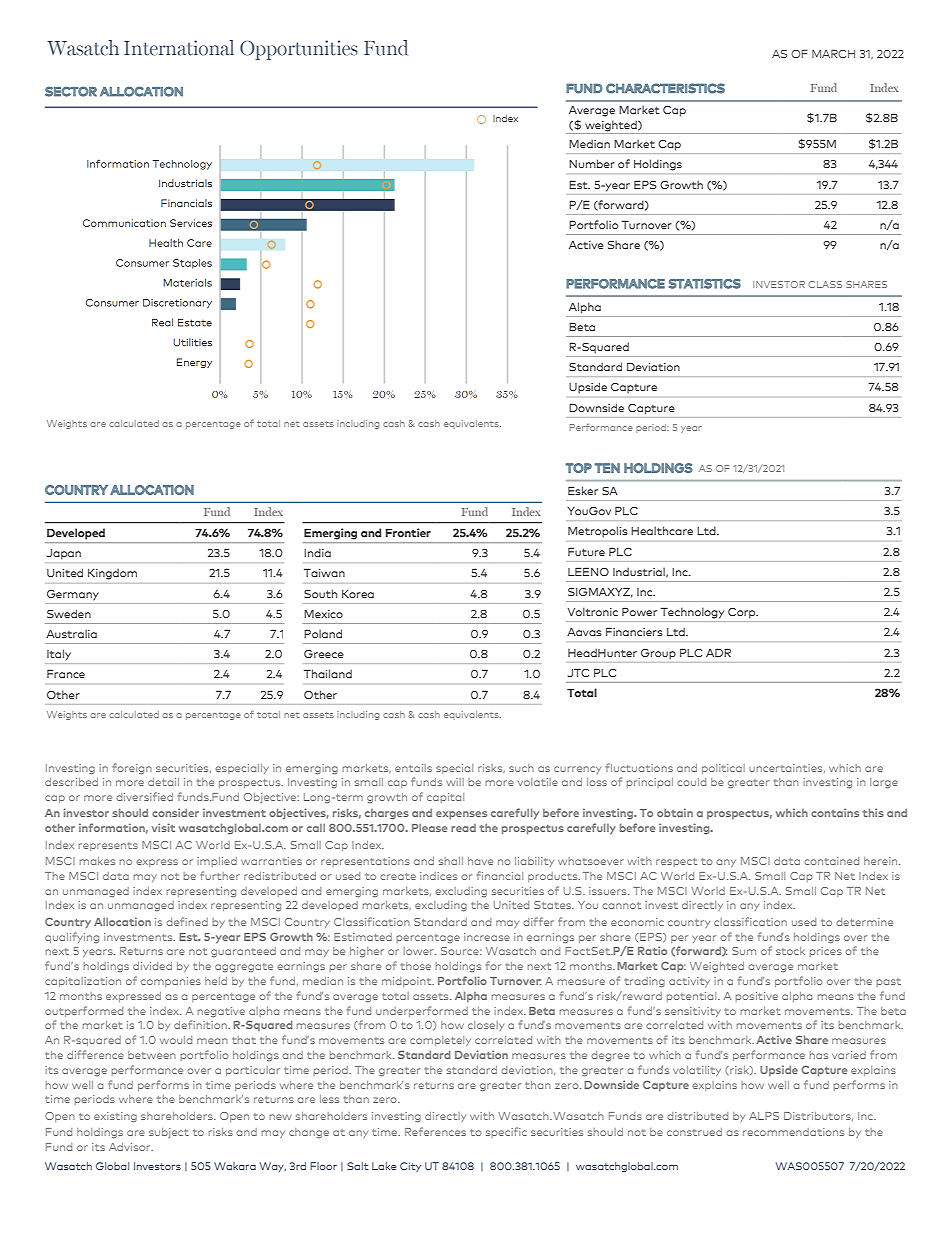  What do you see at coordinates (592, 163) in the screenshot?
I see `Number` at bounding box center [592, 163].
